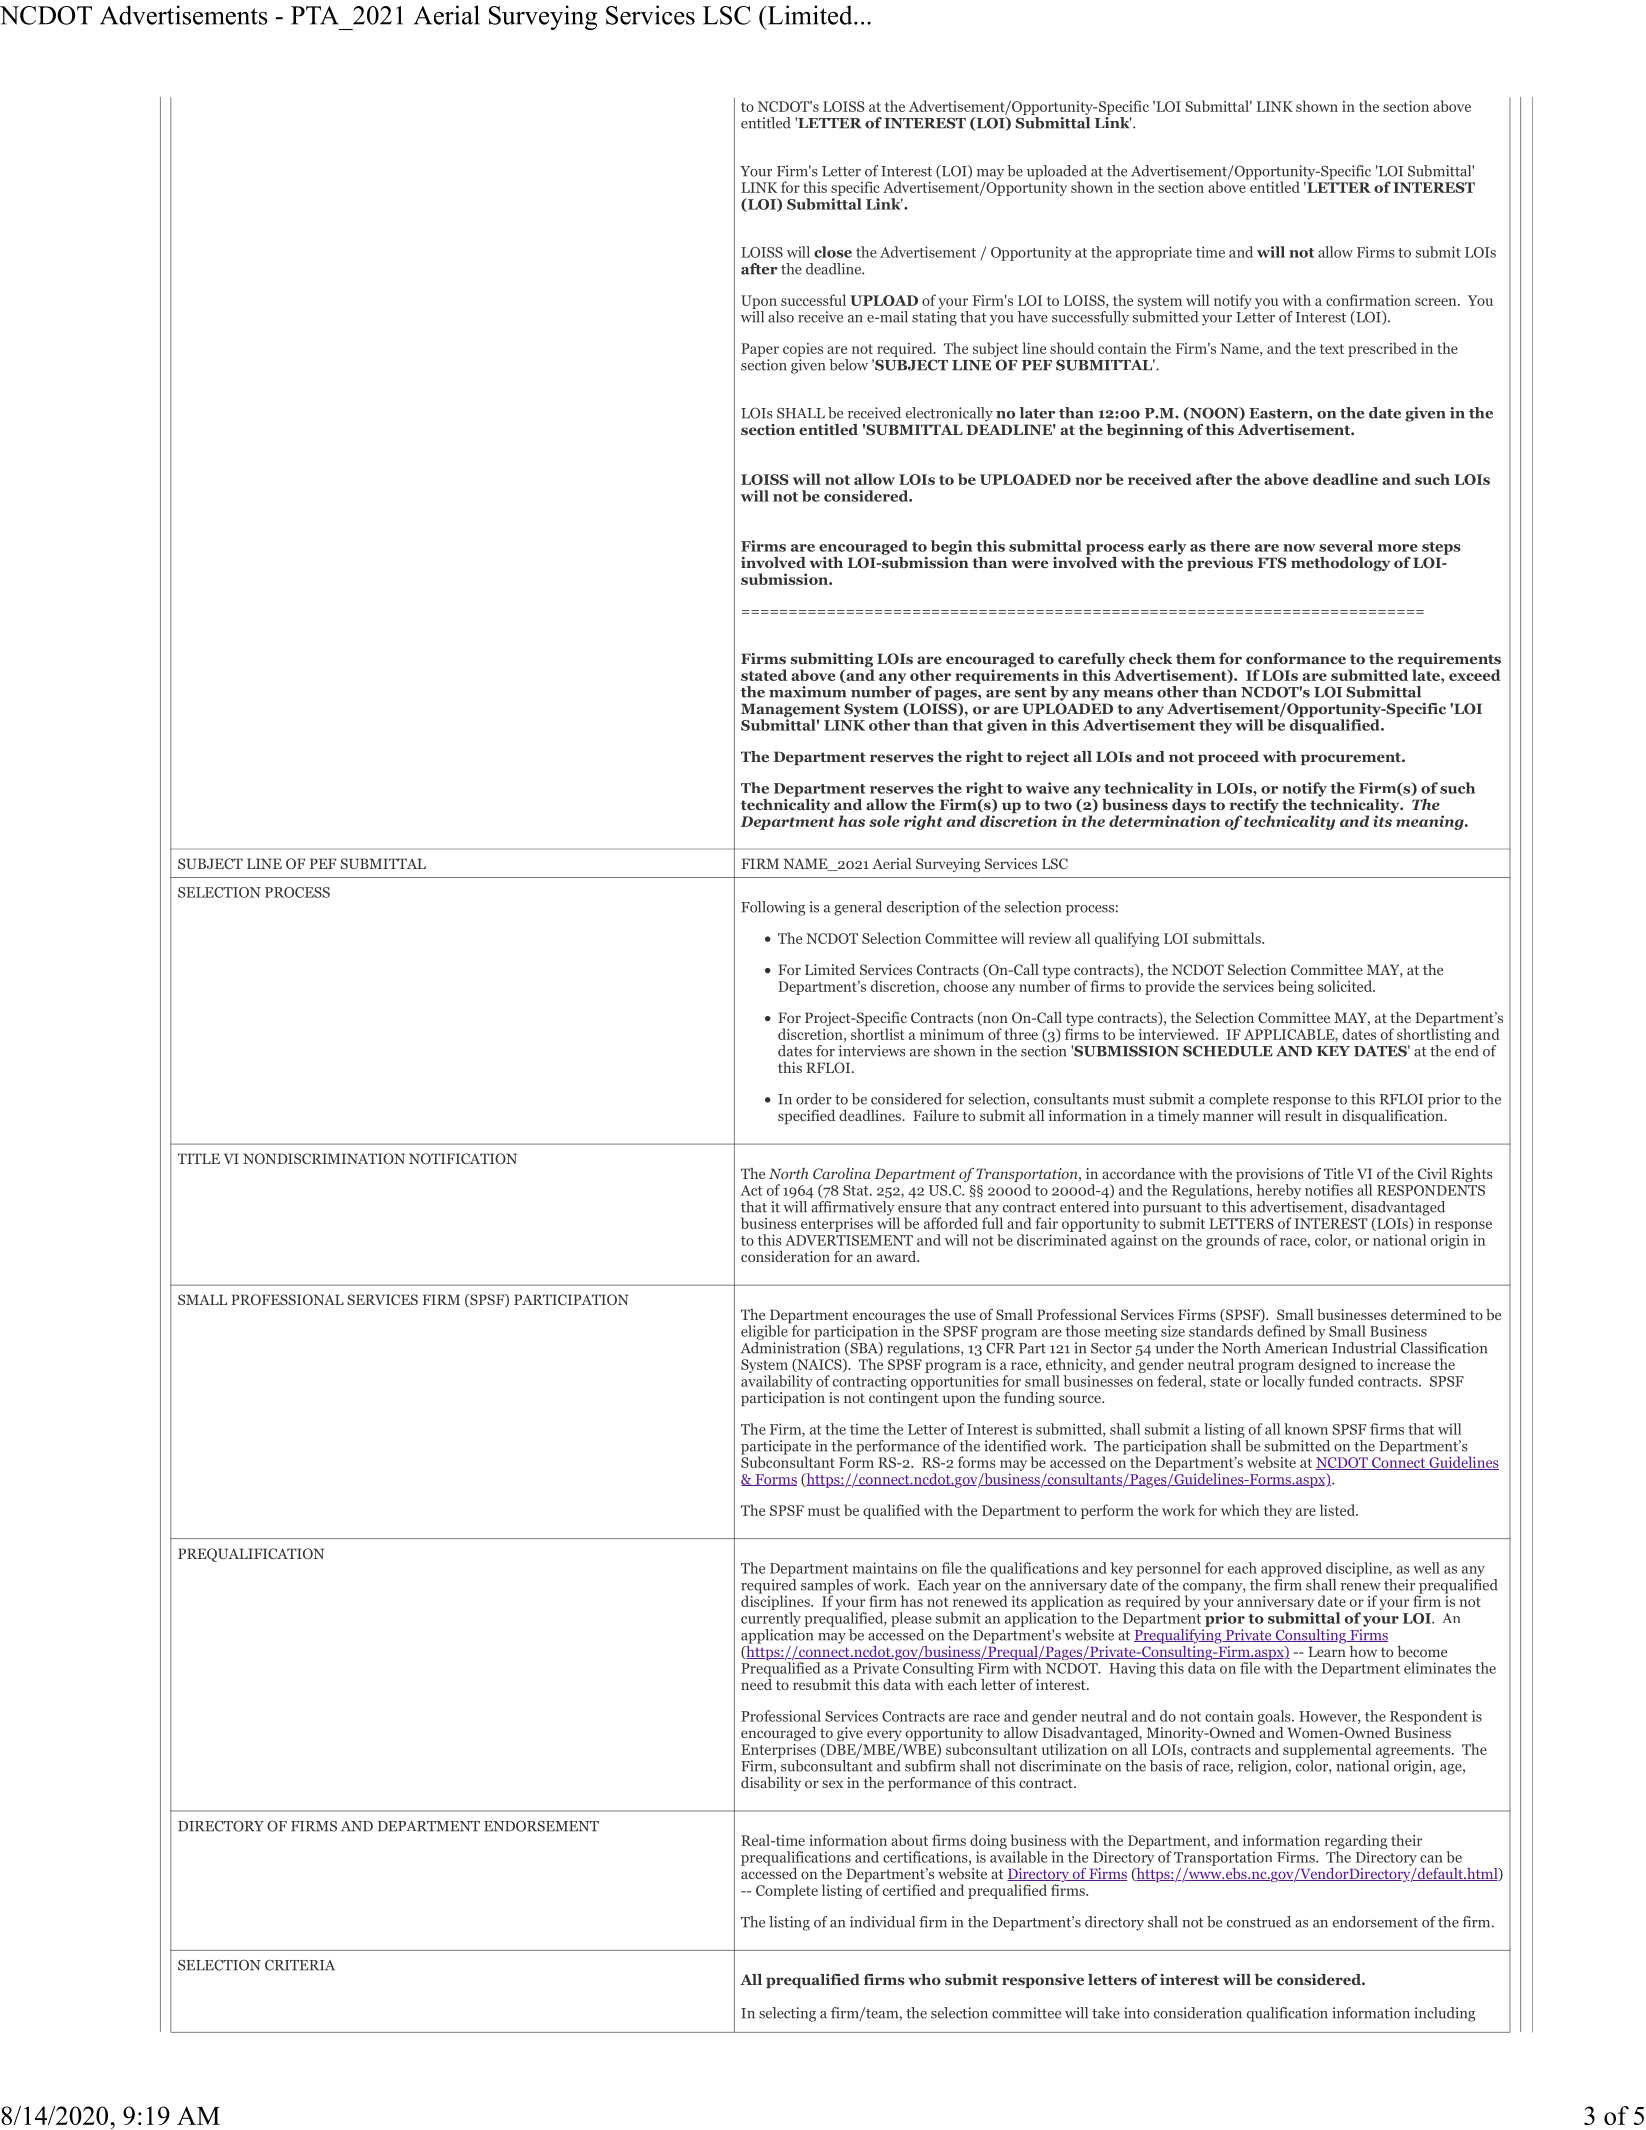 The height and width of the page is (2130, 1646). I want to click on result, so click(1303, 1114).
